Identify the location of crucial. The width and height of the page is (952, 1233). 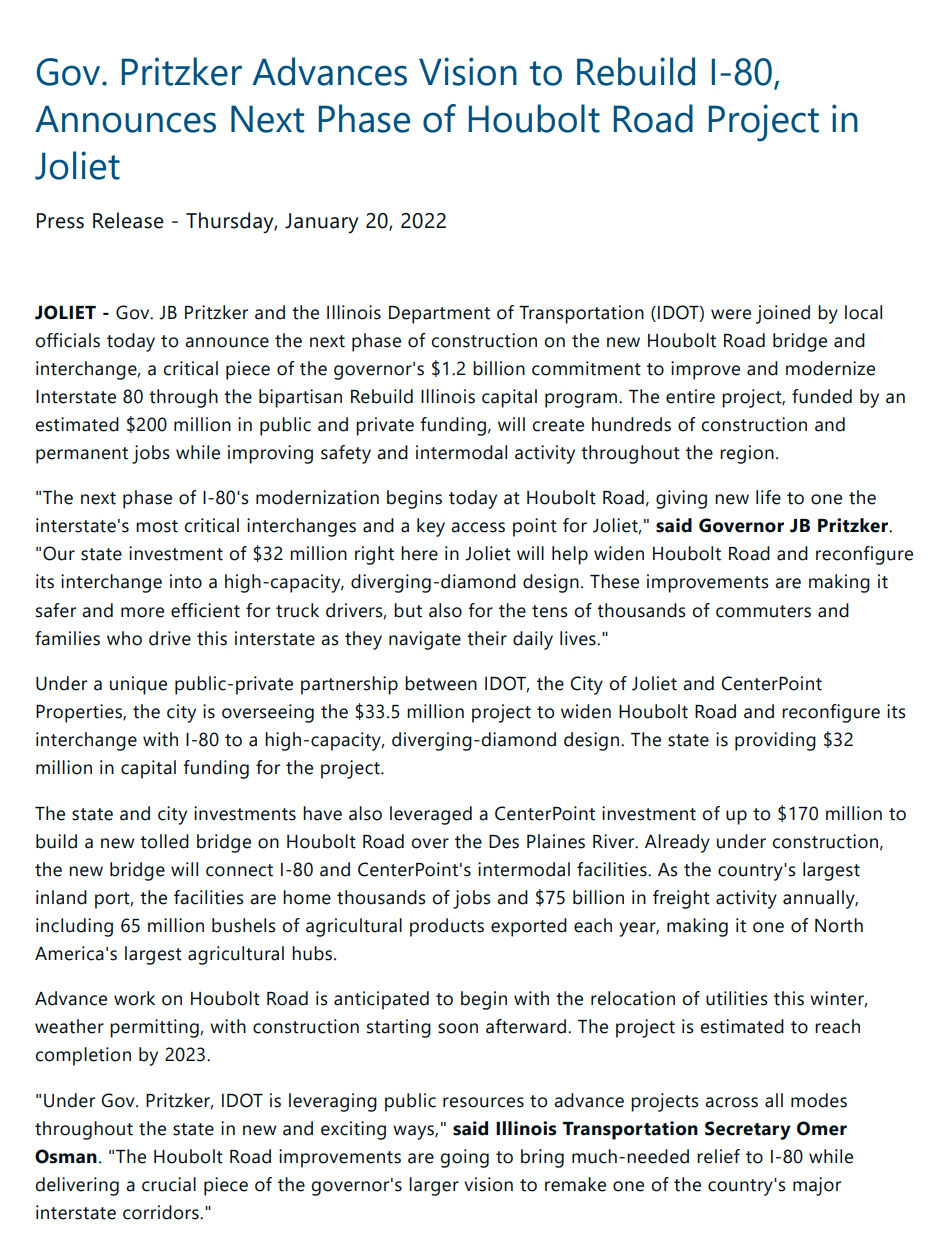
(169, 1184).
